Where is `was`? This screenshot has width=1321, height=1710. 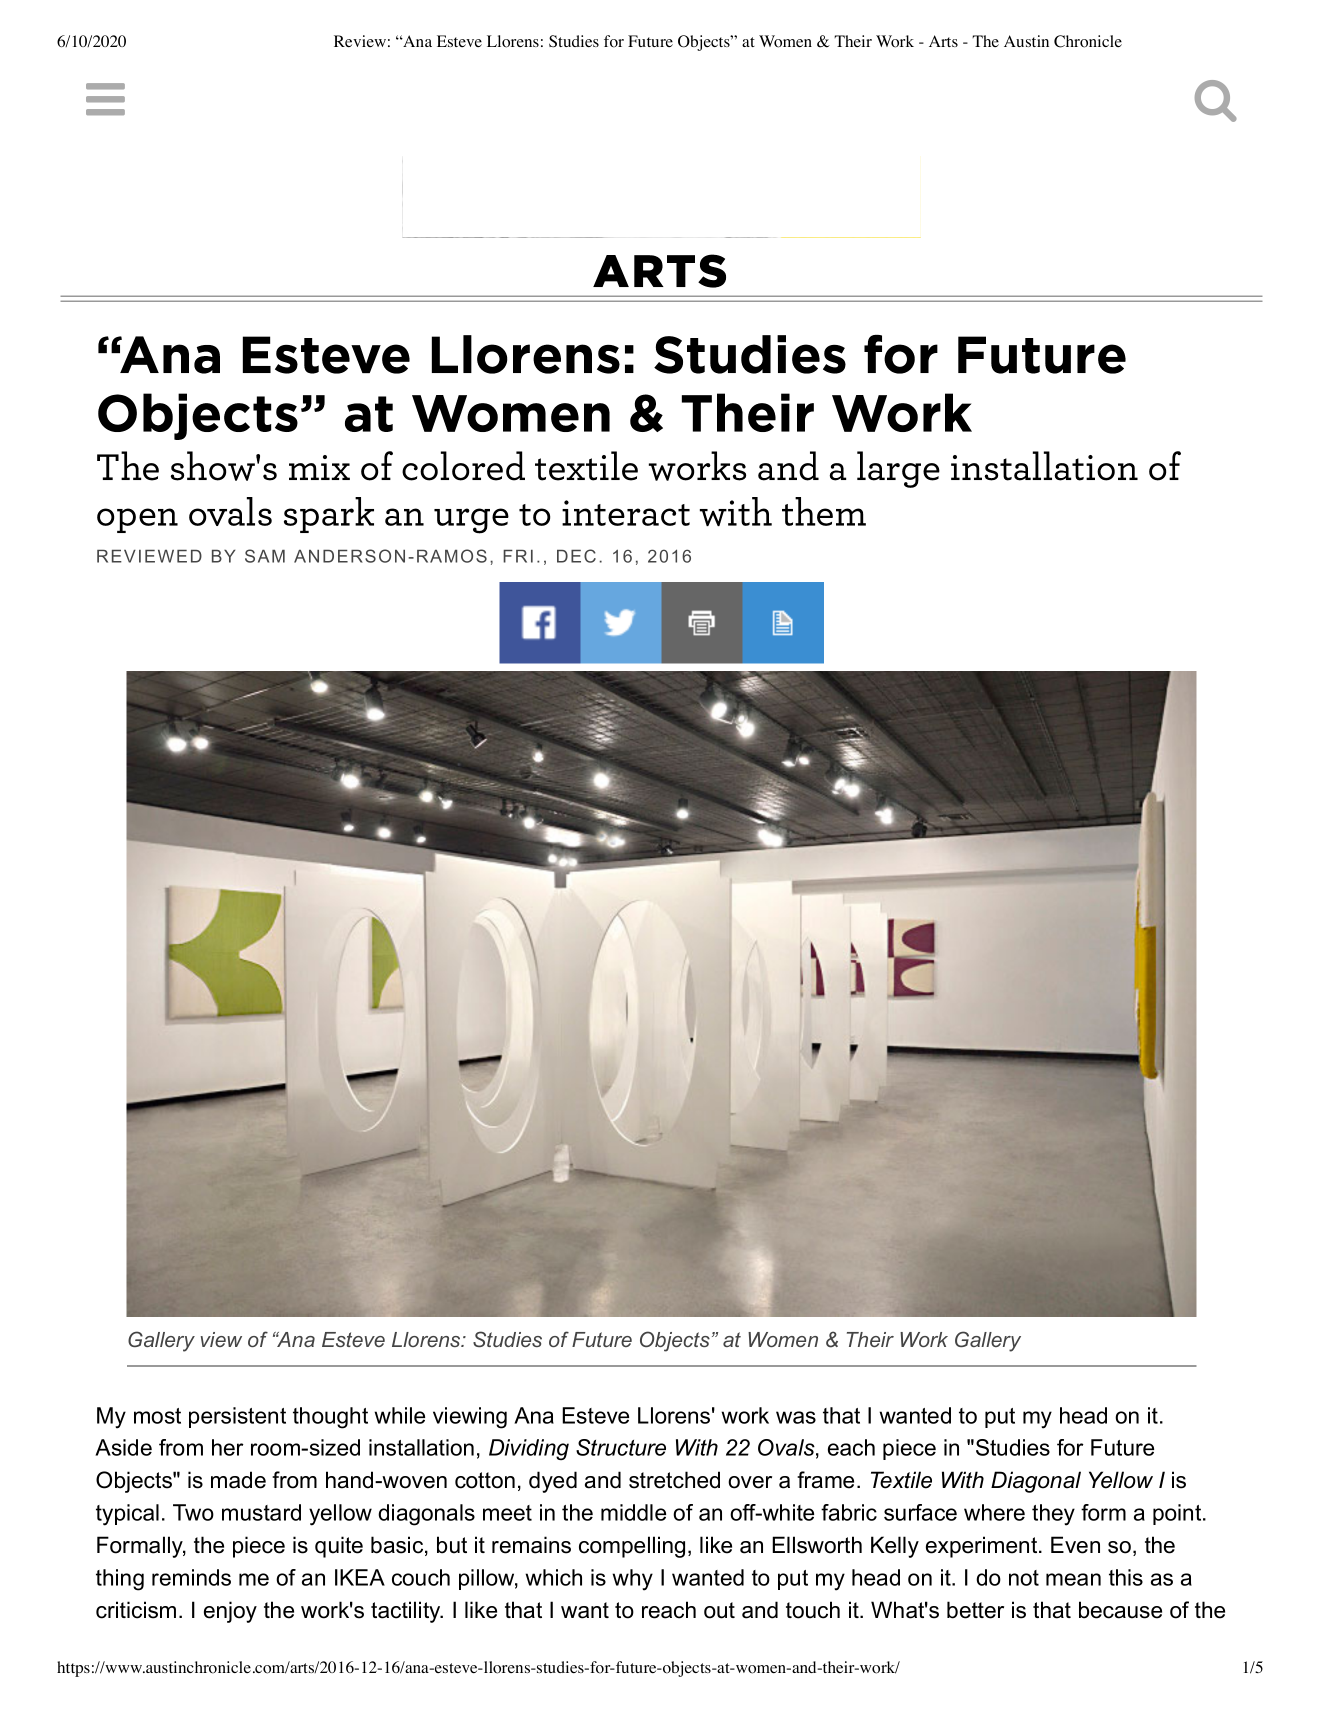
was is located at coordinates (796, 1417).
